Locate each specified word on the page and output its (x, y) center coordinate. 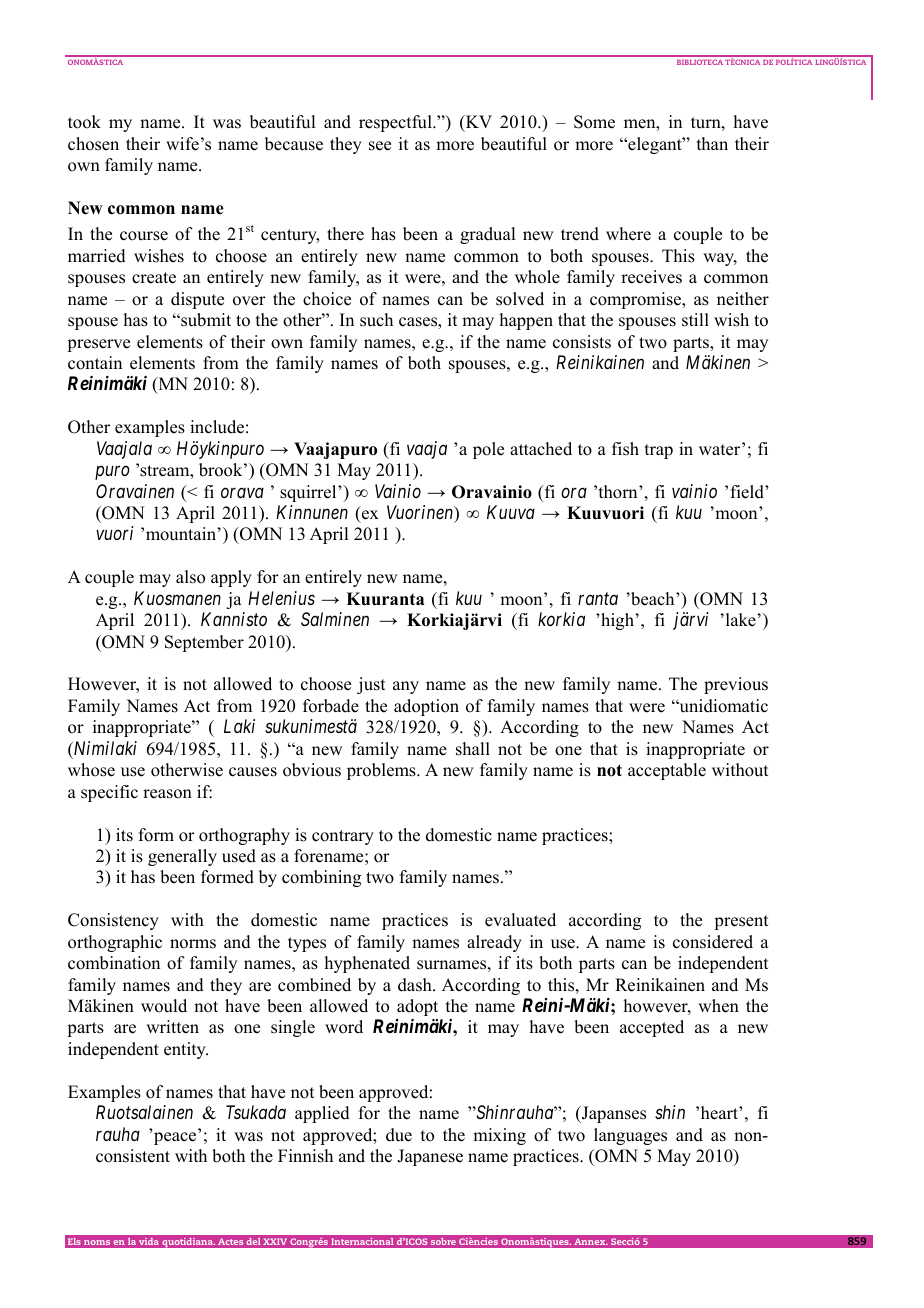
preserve (98, 345)
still (695, 320)
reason (167, 794)
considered (713, 942)
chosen (93, 144)
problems (382, 771)
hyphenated (367, 964)
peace (174, 1137)
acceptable (667, 771)
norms (193, 944)
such (376, 320)
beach (653, 599)
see (380, 146)
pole (488, 450)
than (712, 143)
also (190, 577)
